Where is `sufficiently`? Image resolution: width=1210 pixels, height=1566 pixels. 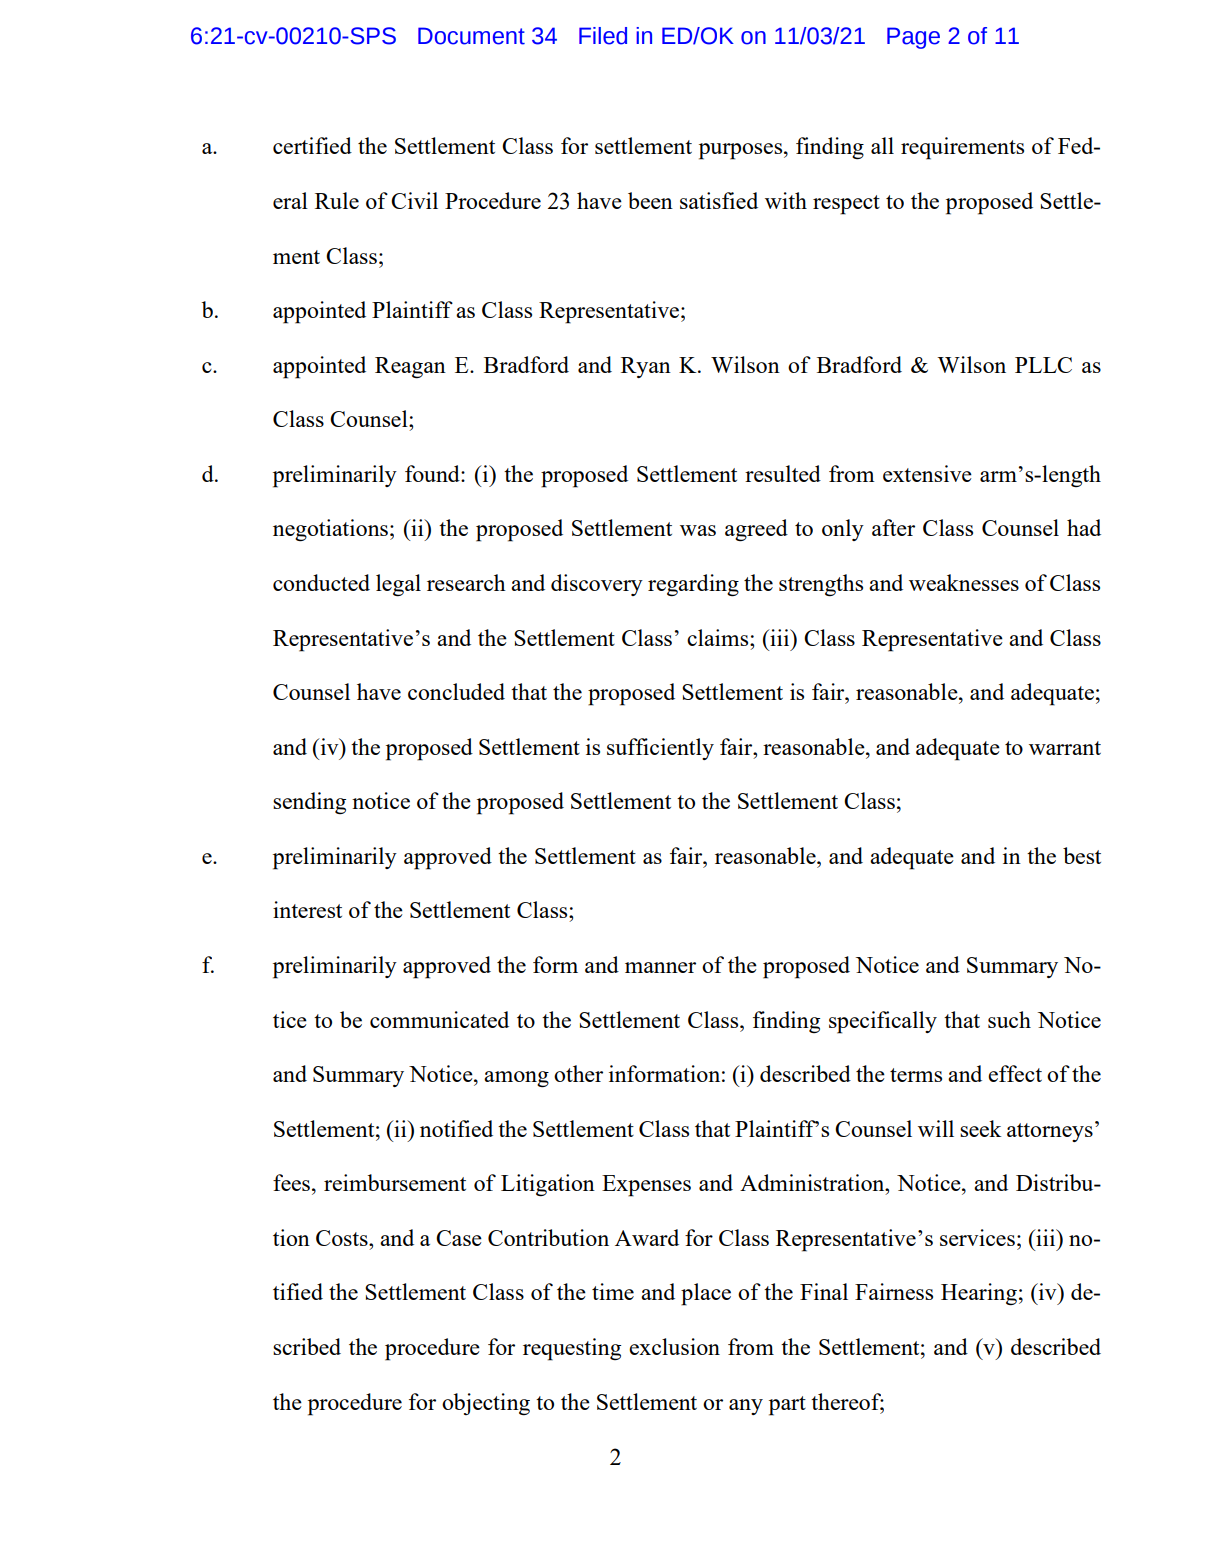 sufficiently is located at coordinates (660, 749).
